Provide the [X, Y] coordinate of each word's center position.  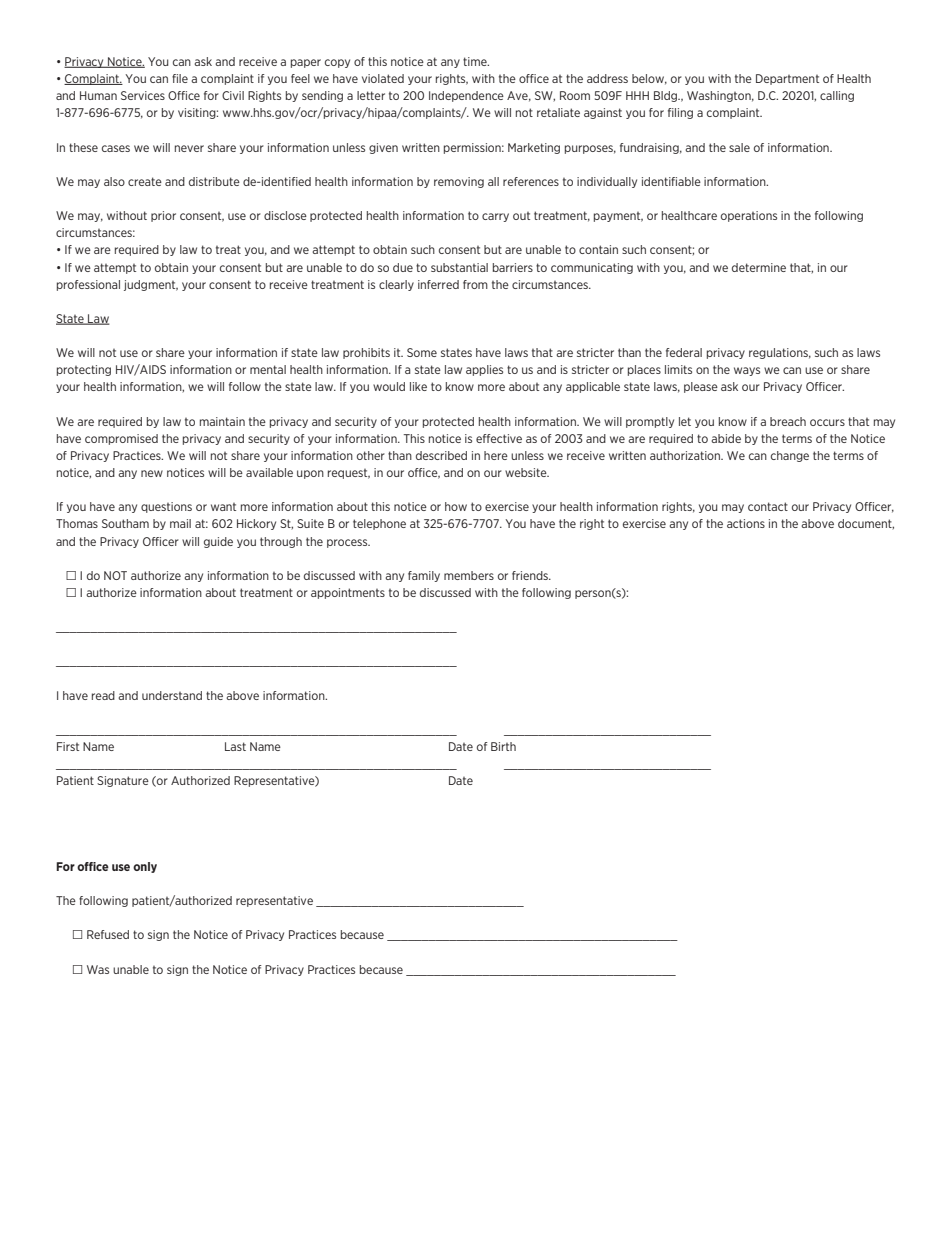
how [456, 506]
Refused [108, 934]
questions [166, 507]
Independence [466, 96]
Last [235, 746]
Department [787, 79]
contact [768, 506]
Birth [503, 746]
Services [143, 95]
